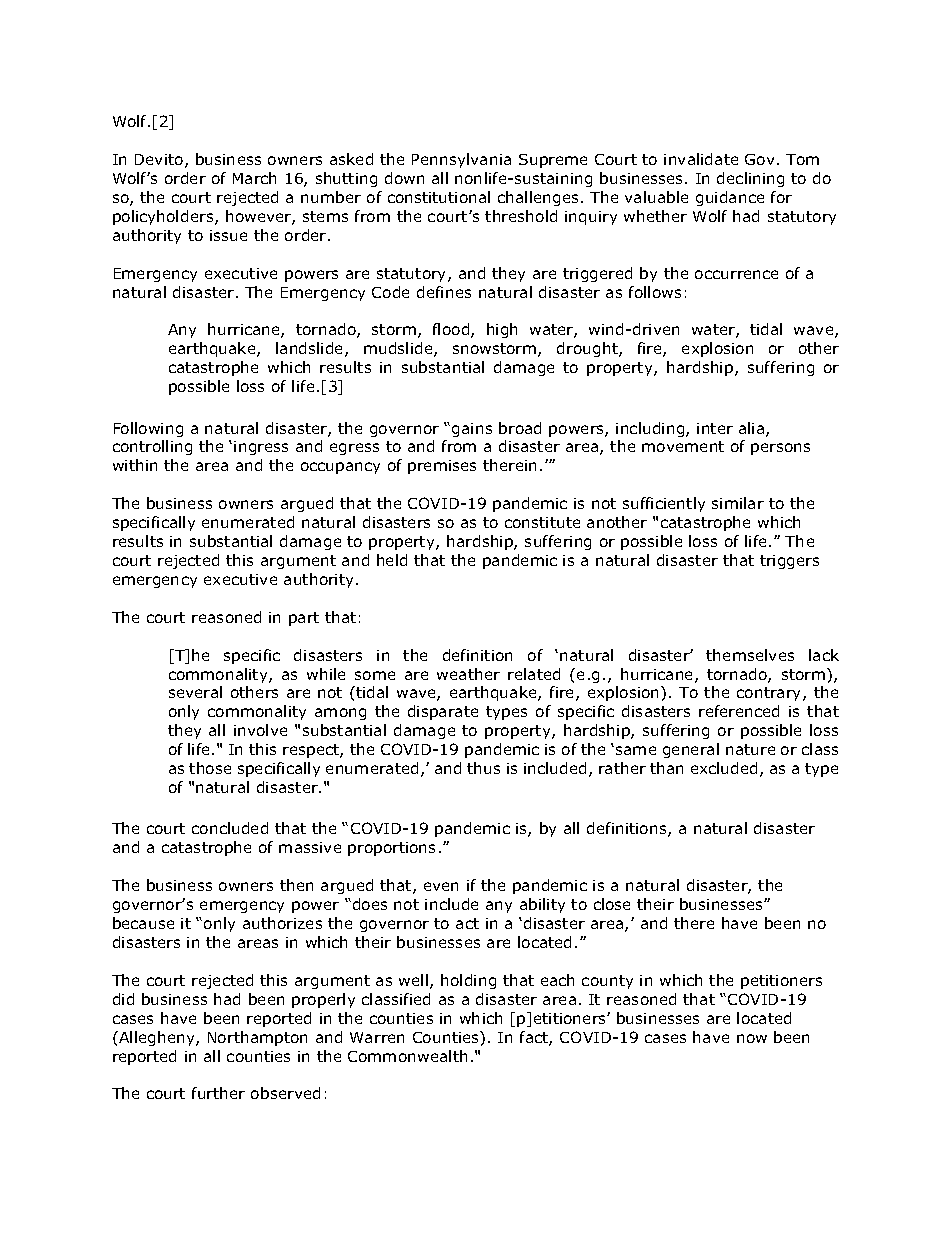 Image resolution: width=952 pixels, height=1233 pixels. Describe the element at coordinates (304, 619) in the screenshot. I see `part` at that location.
